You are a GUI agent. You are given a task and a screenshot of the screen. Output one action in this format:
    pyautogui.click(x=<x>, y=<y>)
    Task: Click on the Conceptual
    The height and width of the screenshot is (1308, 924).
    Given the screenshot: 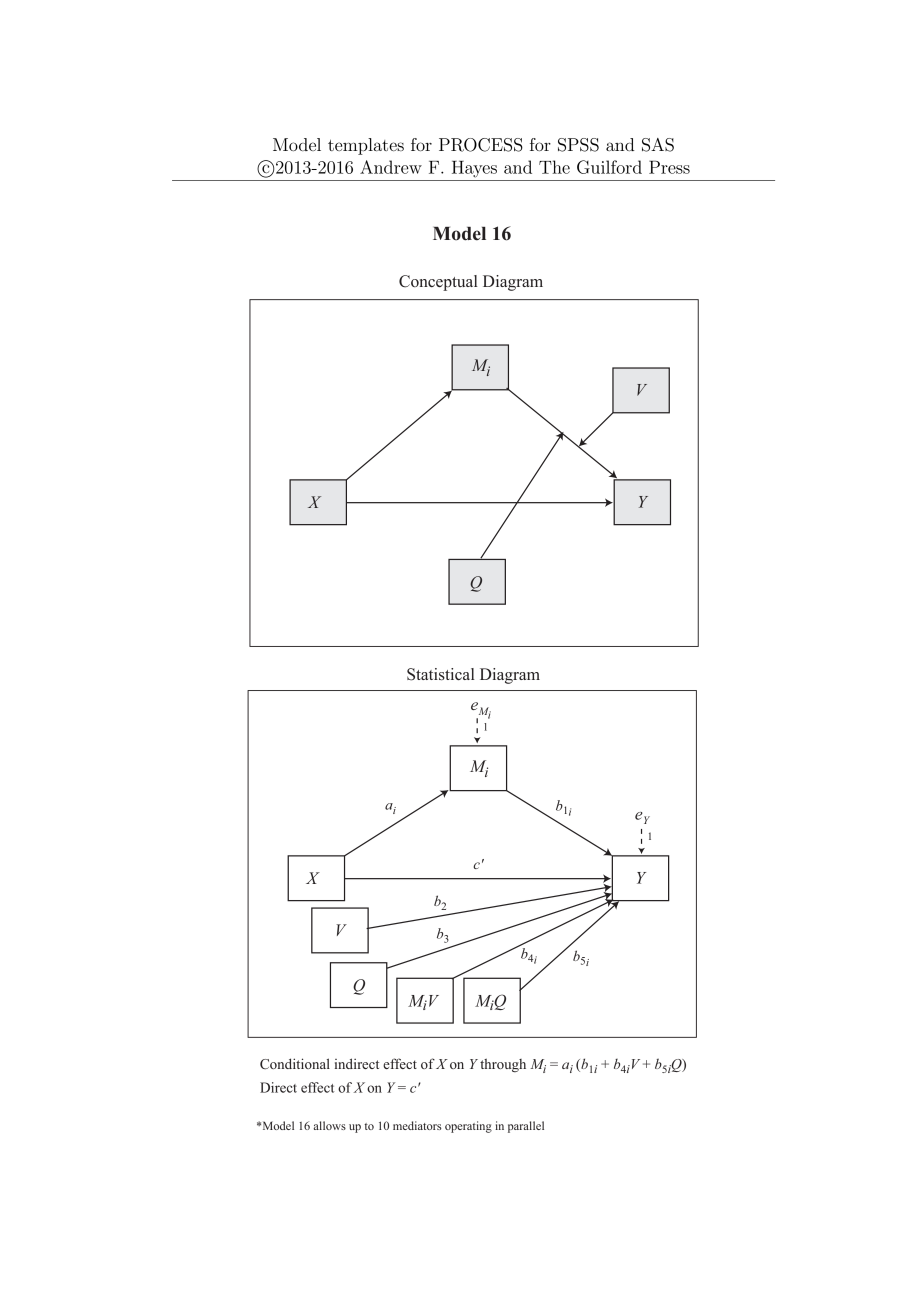 What is the action you would take?
    pyautogui.click(x=438, y=283)
